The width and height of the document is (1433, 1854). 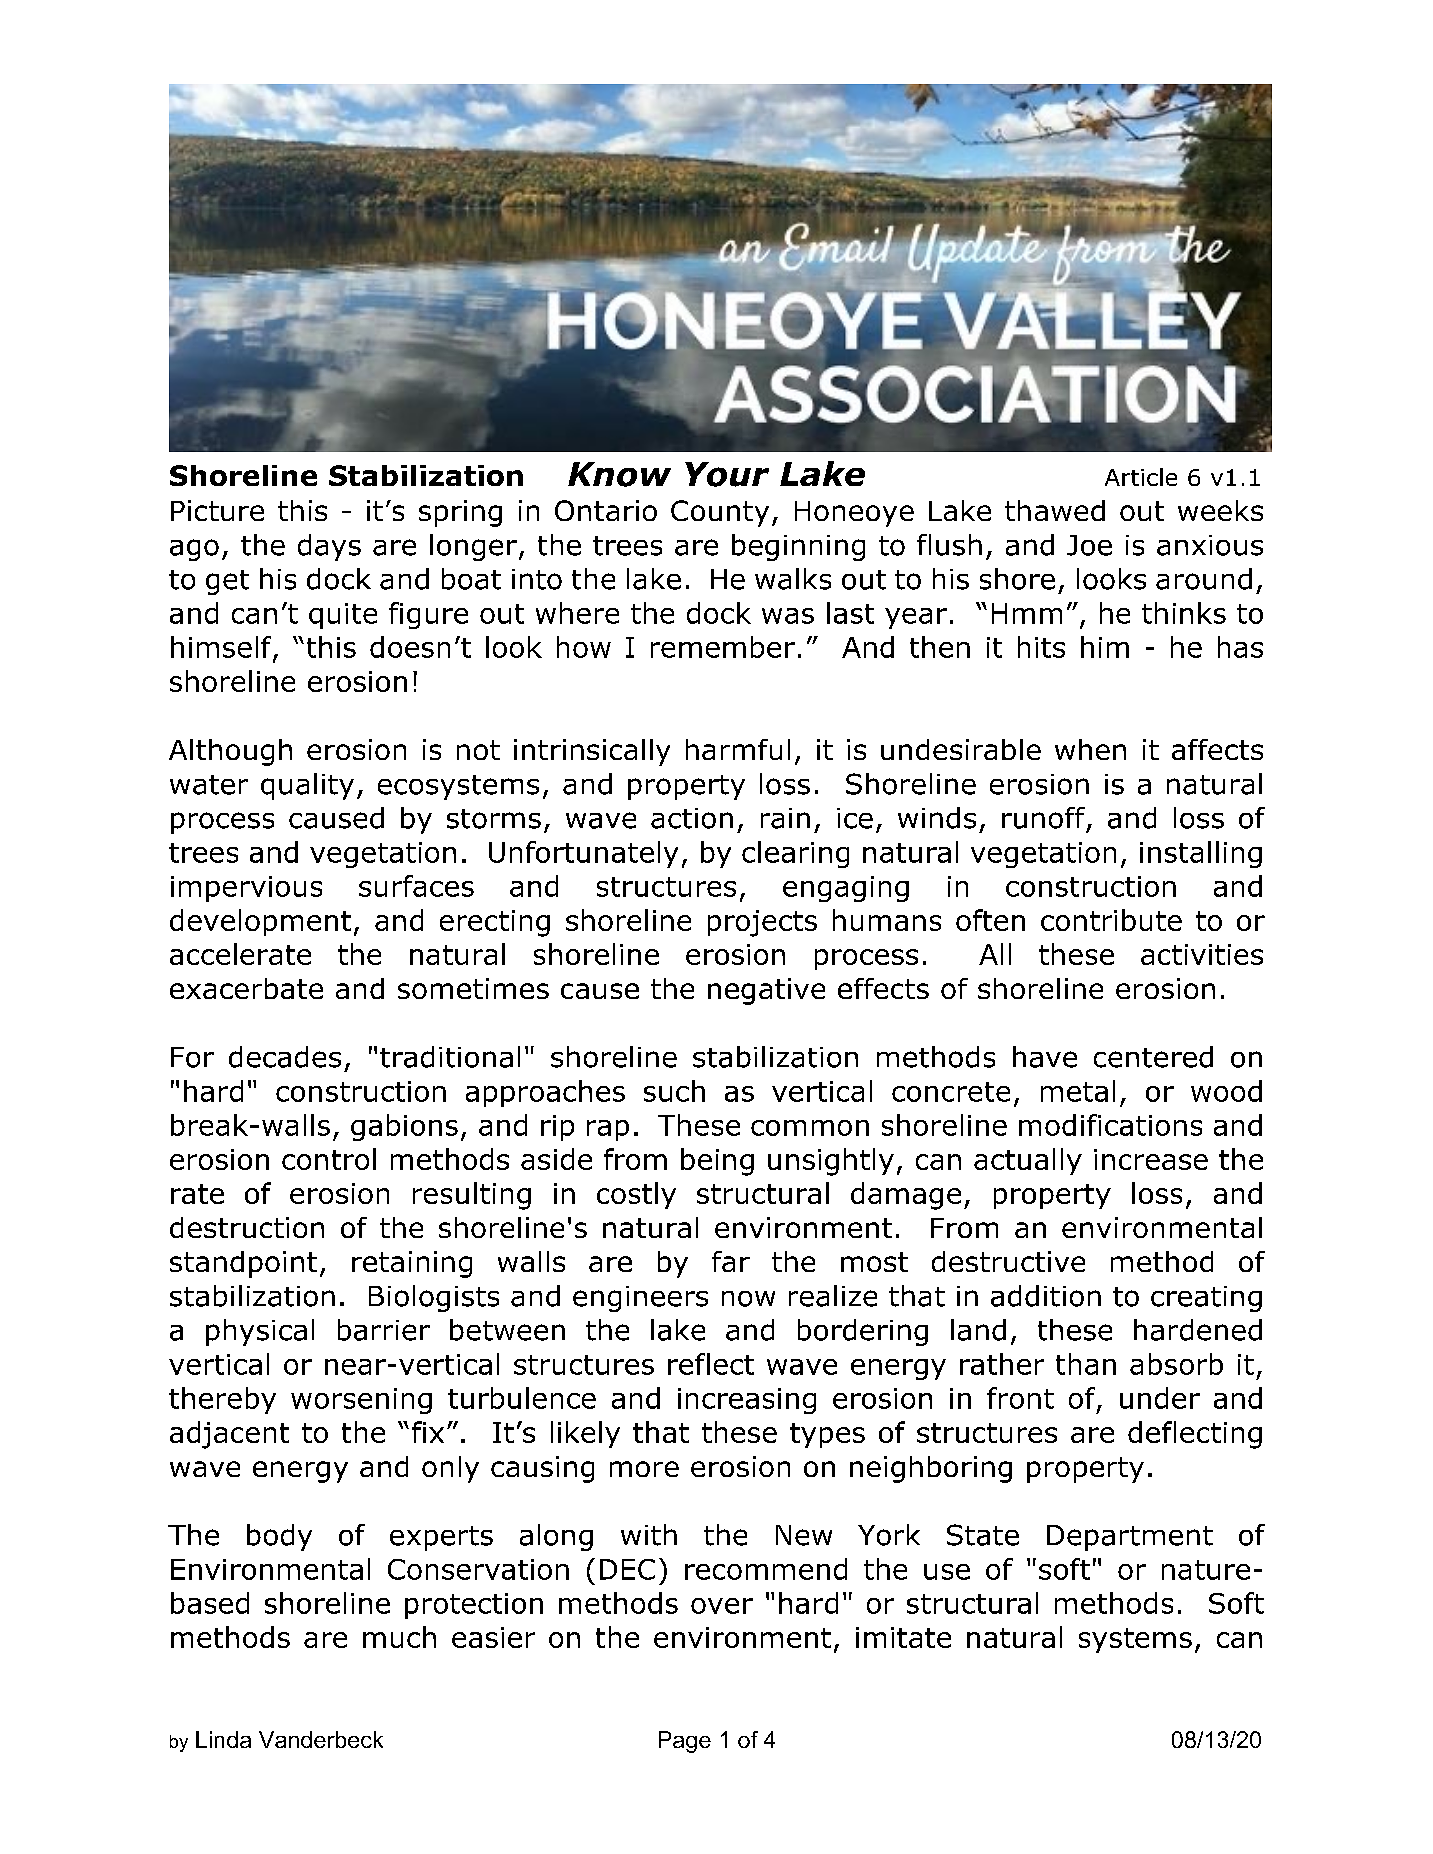 I want to click on such, so click(x=674, y=1091).
